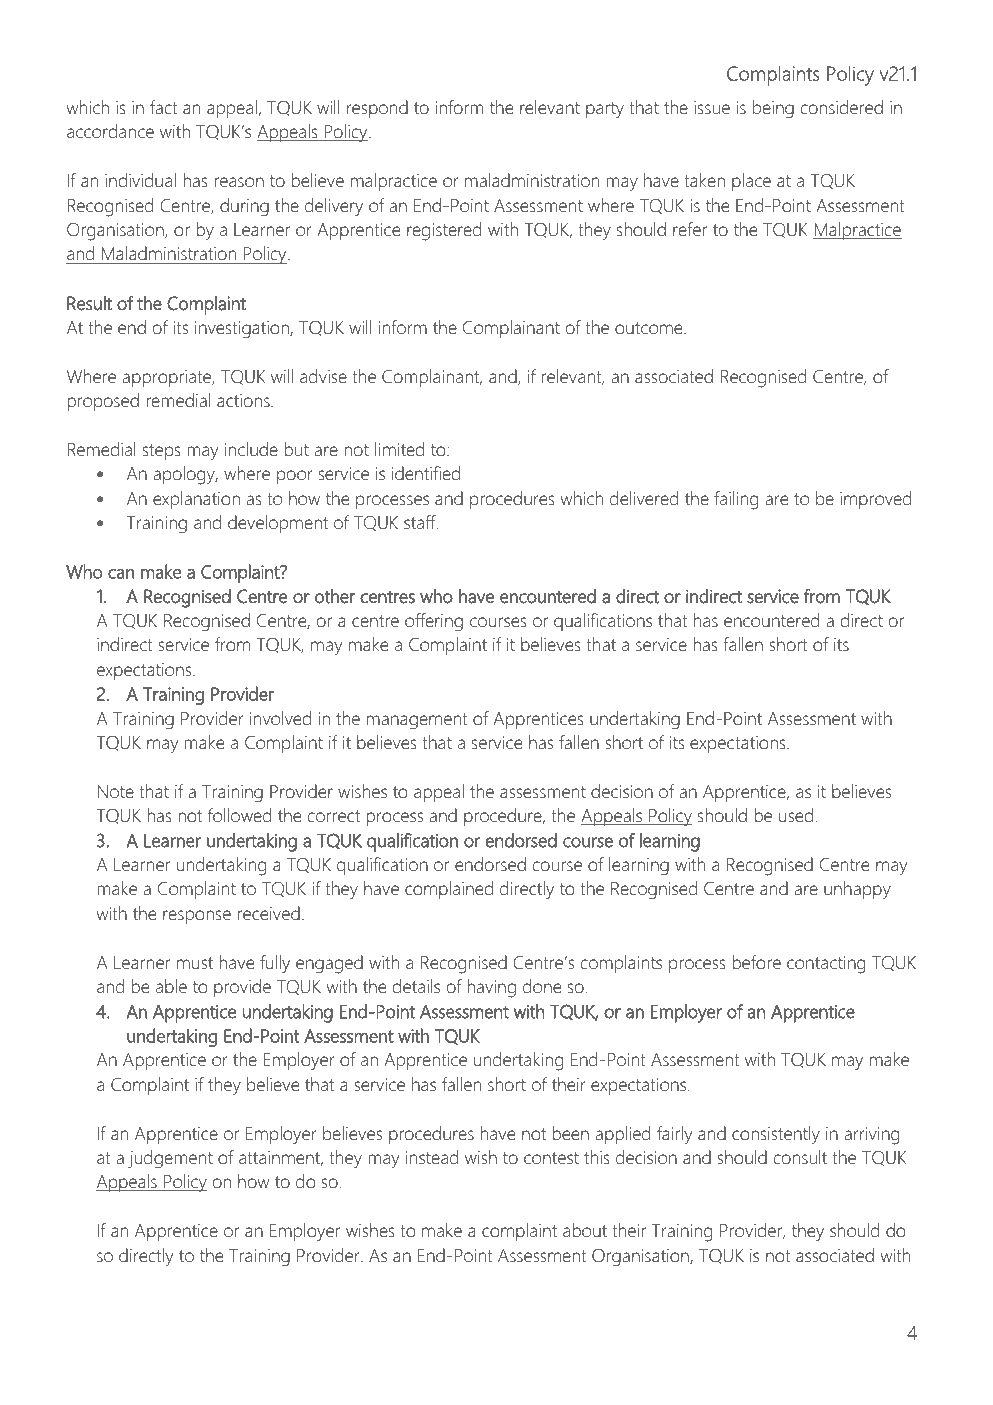  I want to click on offering, so click(434, 622).
